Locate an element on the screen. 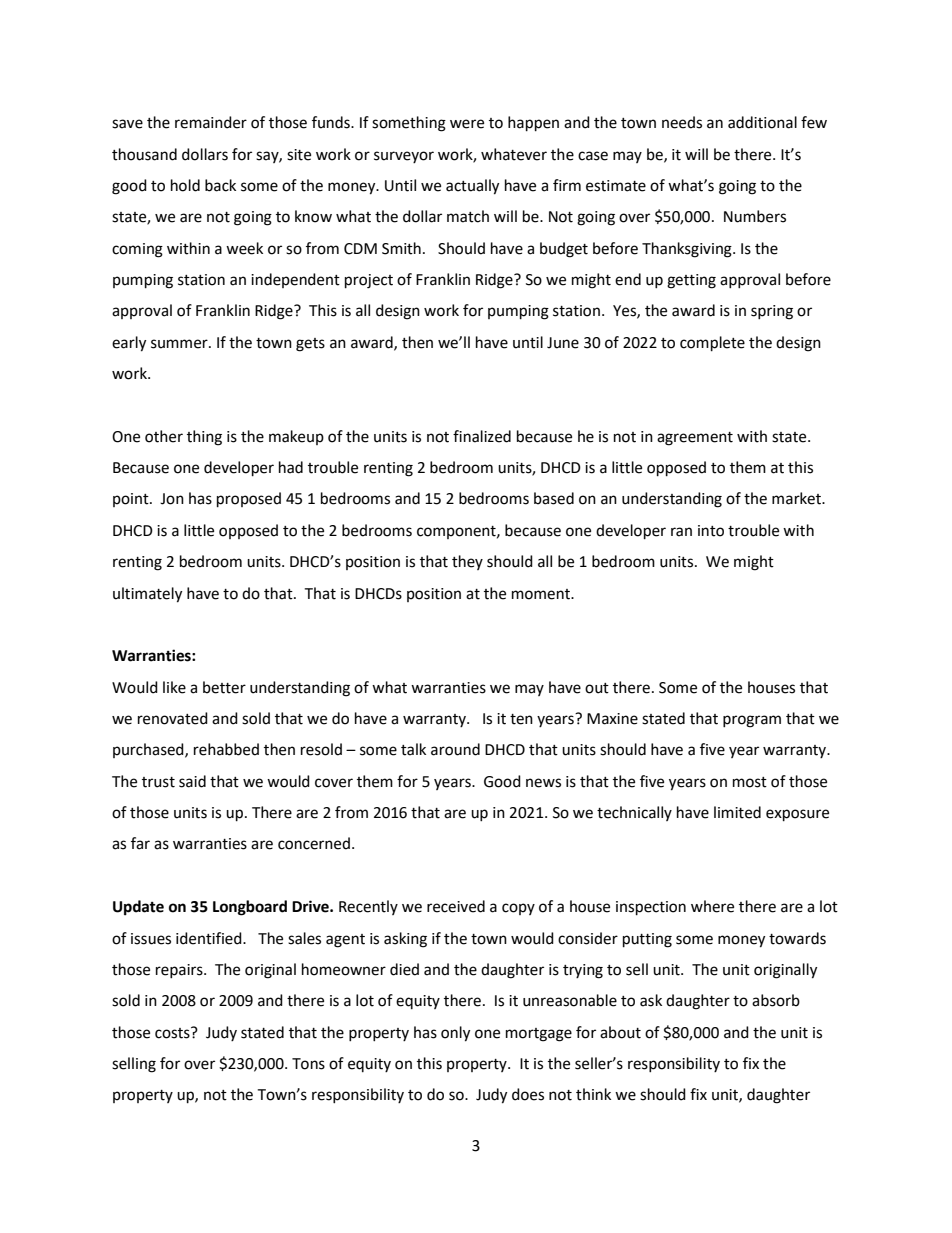 This screenshot has width=952, height=1233. better is located at coordinates (224, 687).
